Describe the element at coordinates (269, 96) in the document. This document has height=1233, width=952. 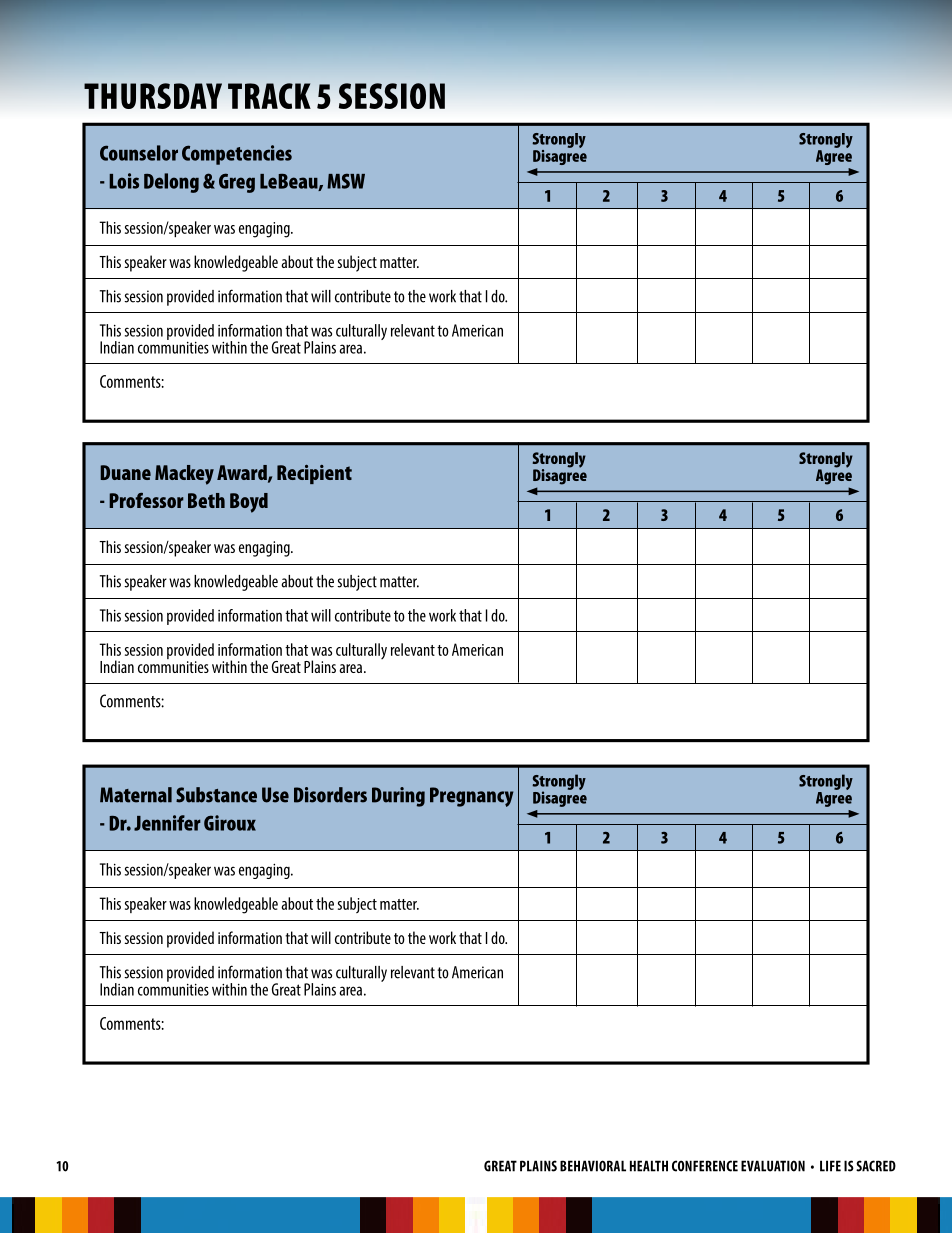
I see `TRACK` at that location.
